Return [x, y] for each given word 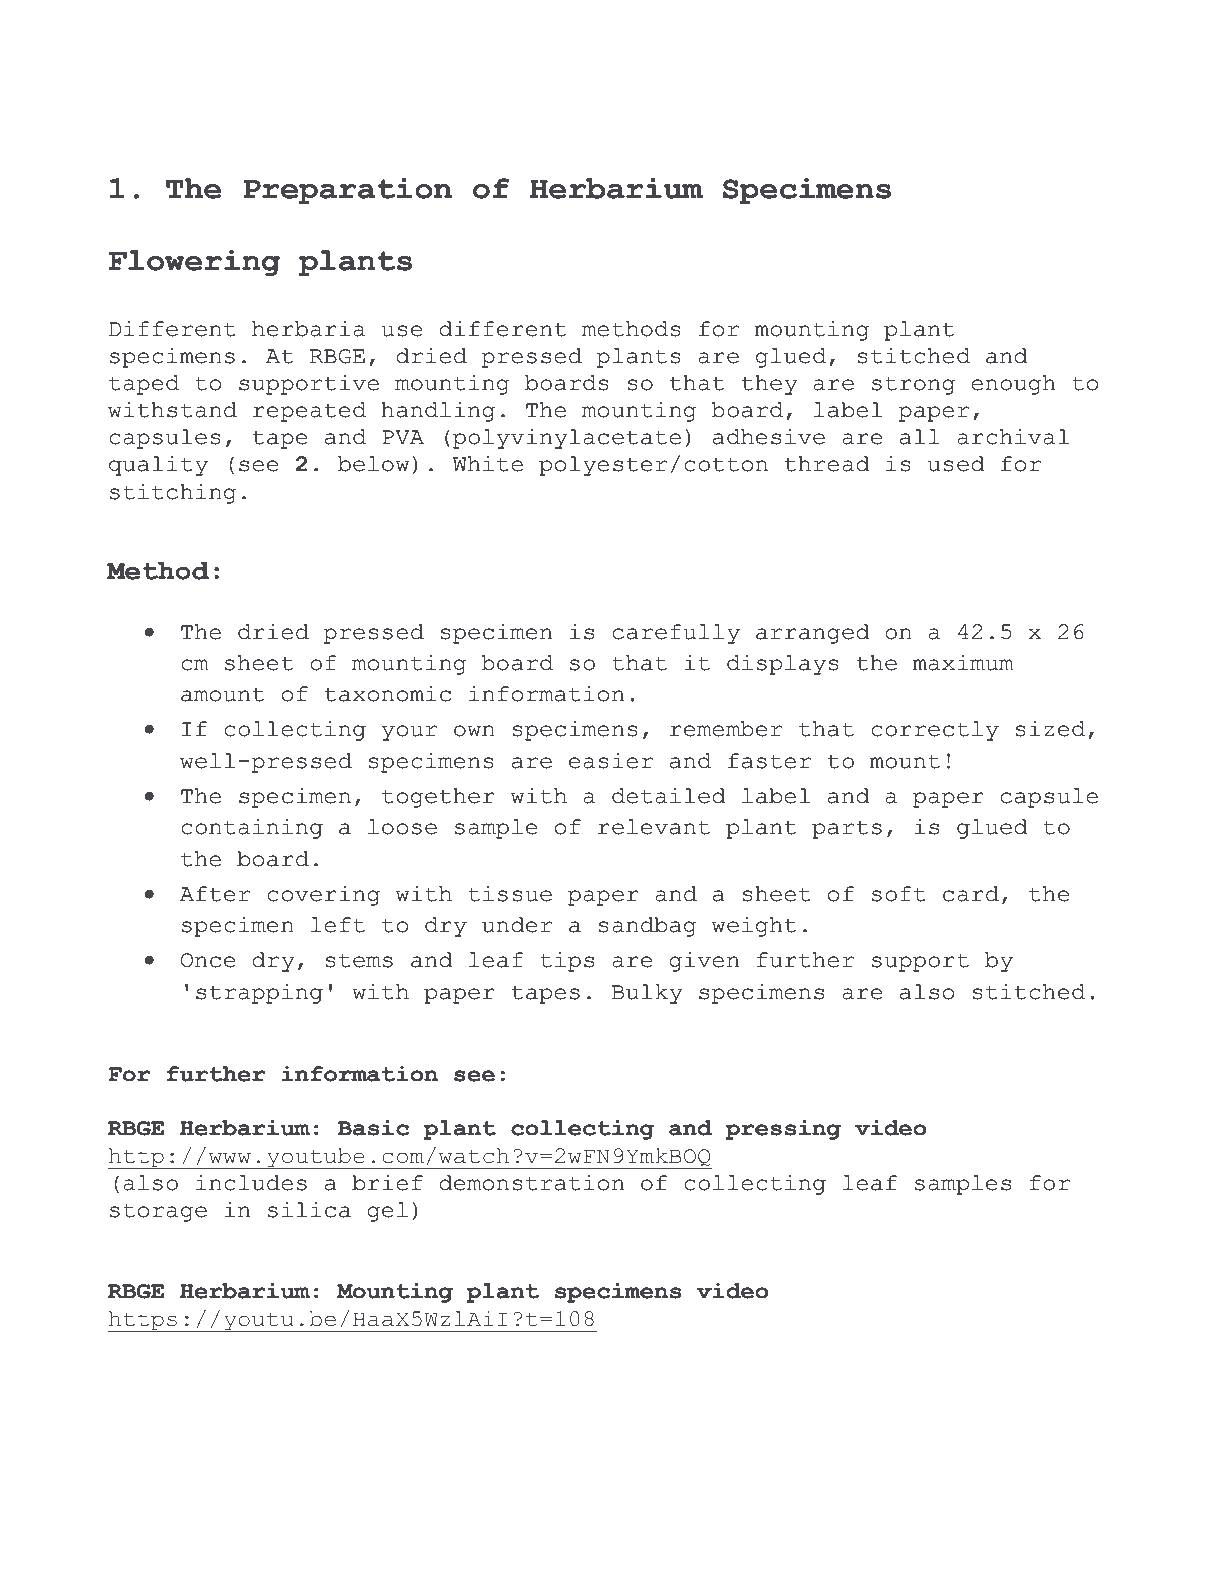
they [769, 385]
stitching [173, 493]
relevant [654, 827]
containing [252, 828]
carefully [676, 634]
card [971, 894]
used [956, 464]
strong [913, 385]
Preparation [347, 191]
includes [251, 1182]
